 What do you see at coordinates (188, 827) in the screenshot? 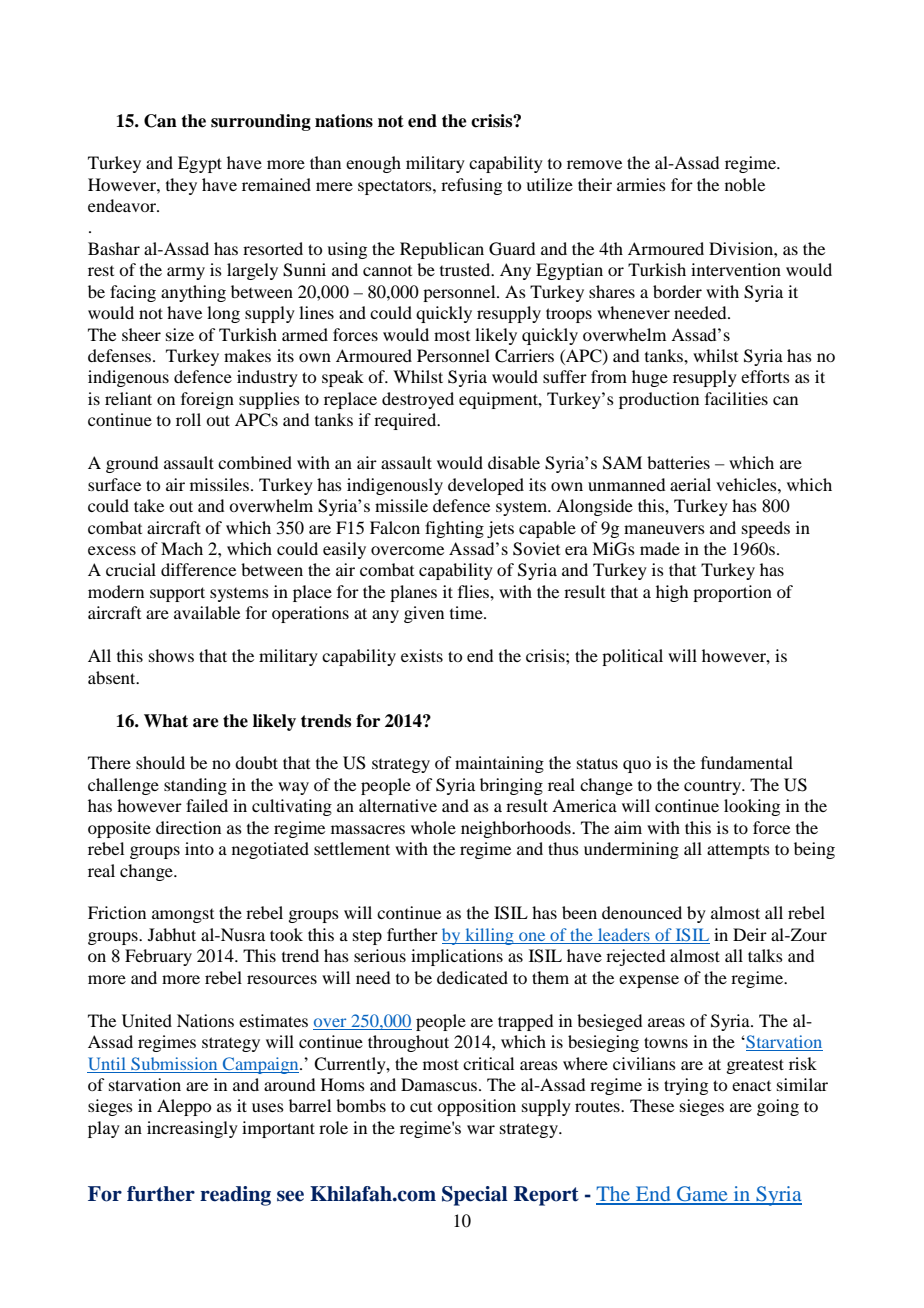
I see `direction` at bounding box center [188, 827].
